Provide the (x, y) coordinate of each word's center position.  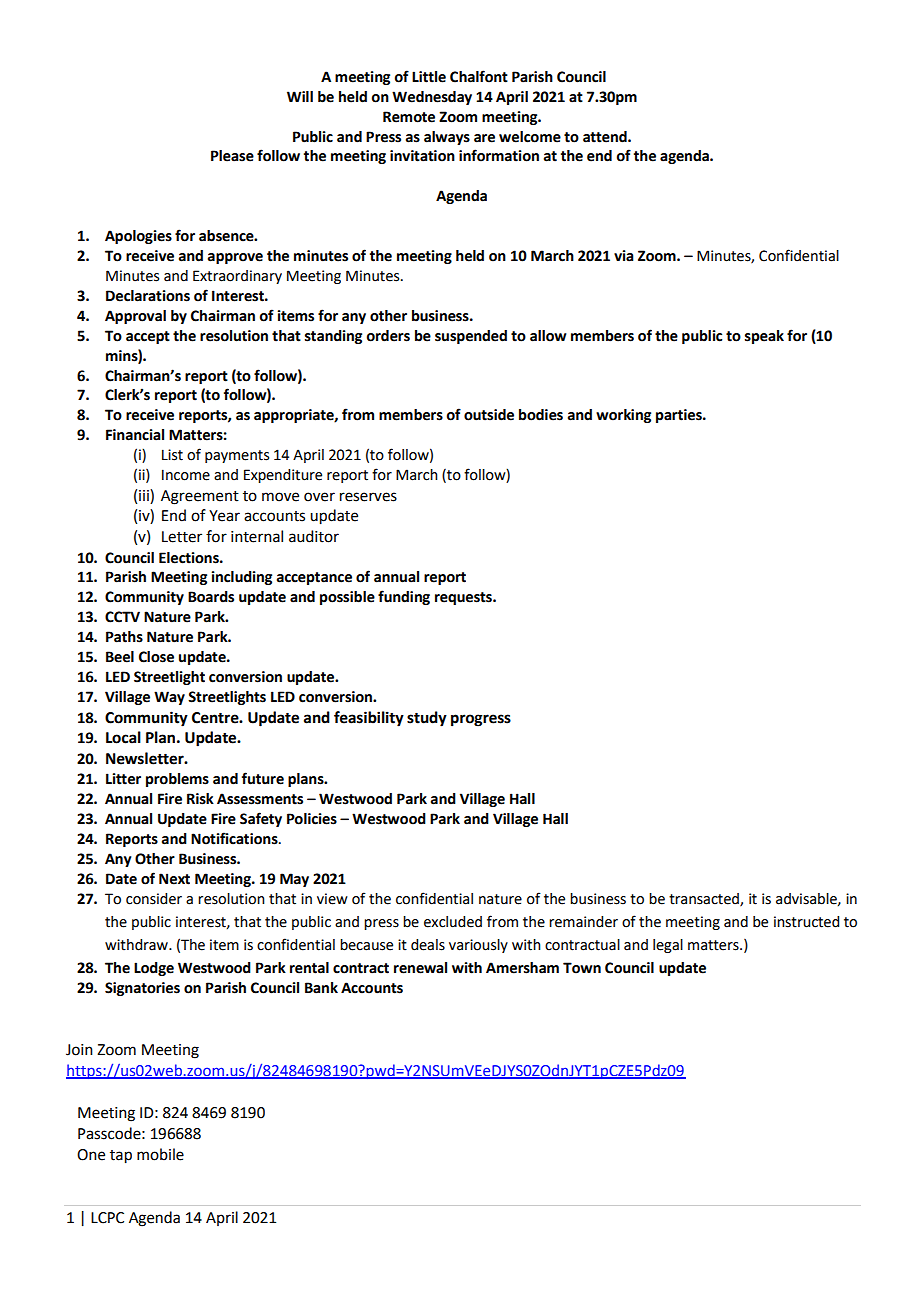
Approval (135, 317)
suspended (471, 337)
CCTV (122, 617)
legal (668, 946)
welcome (530, 137)
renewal (420, 968)
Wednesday (432, 98)
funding (404, 597)
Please (232, 156)
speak (764, 337)
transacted (705, 900)
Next (174, 879)
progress (481, 720)
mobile (160, 1154)
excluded (453, 922)
